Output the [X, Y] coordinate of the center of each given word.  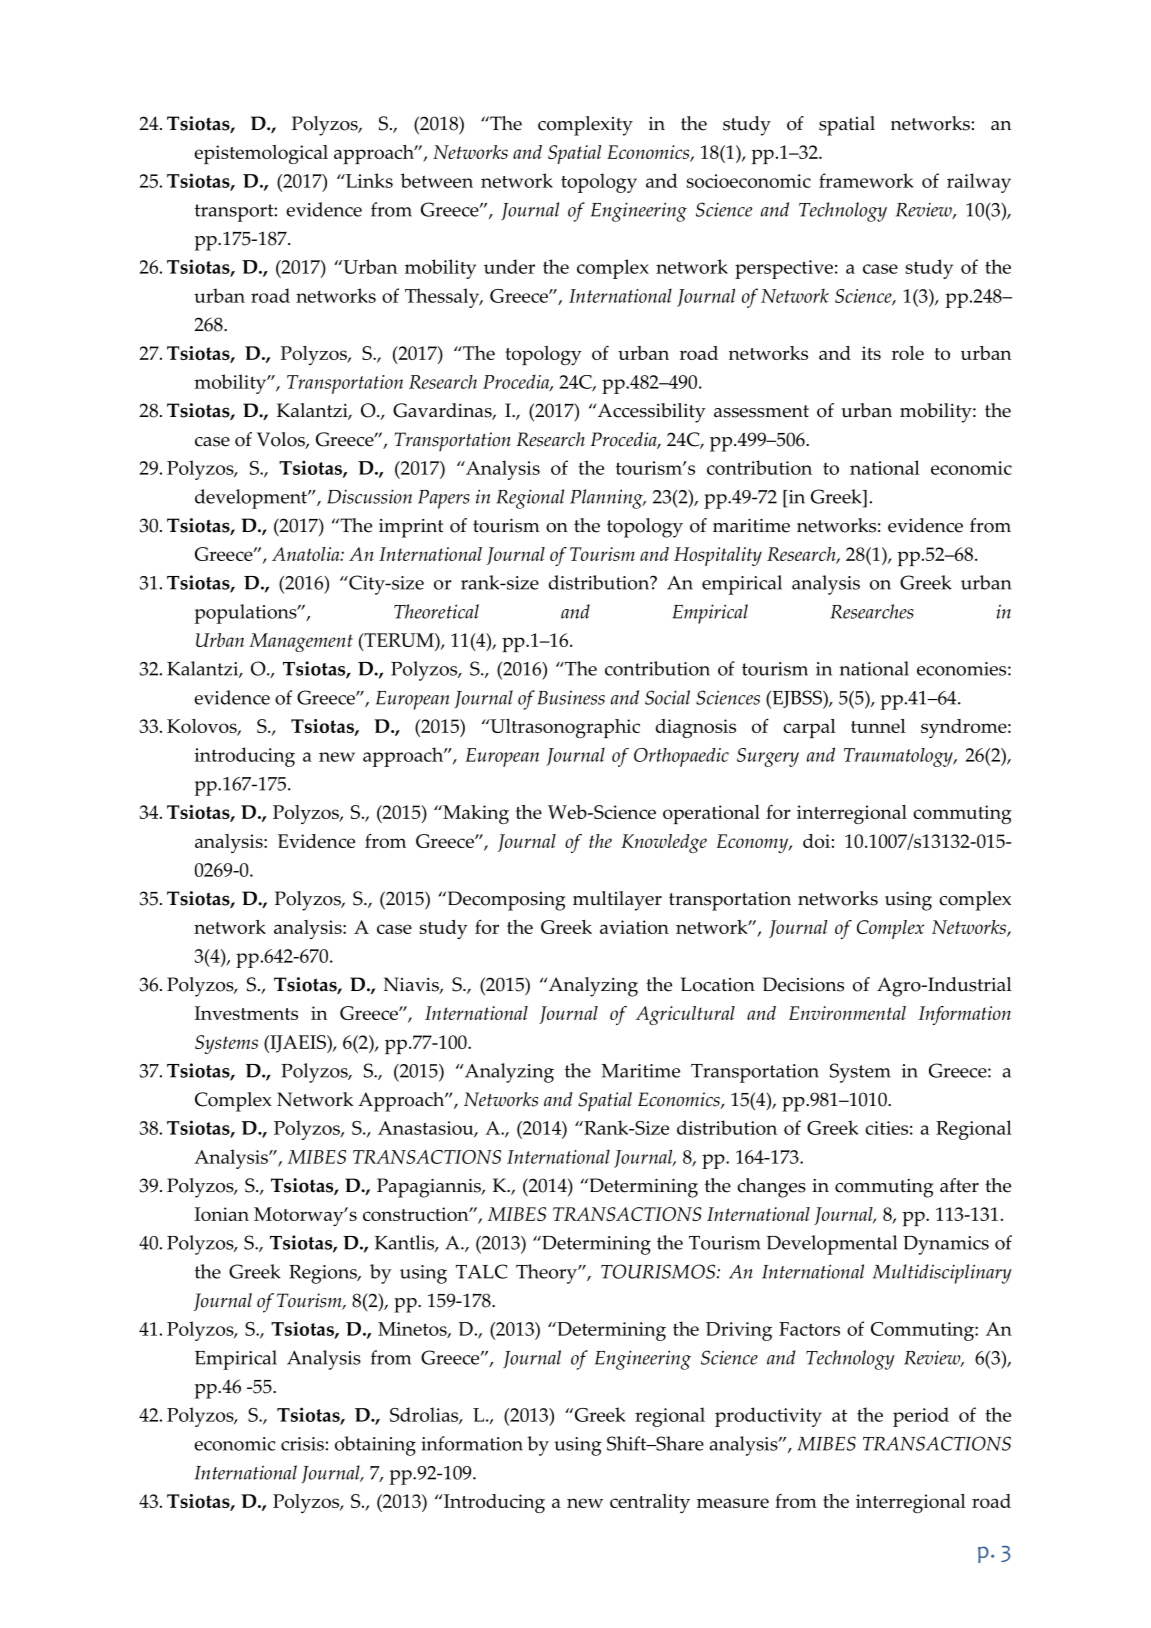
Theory [547, 1274]
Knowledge [664, 843]
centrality [650, 1503]
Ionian [222, 1214]
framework [866, 180]
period [921, 1417]
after [959, 1185]
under [509, 266]
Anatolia [307, 554]
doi [816, 841]
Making [475, 814]
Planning [607, 499]
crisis [302, 1444]
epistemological [261, 154]
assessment [761, 411]
